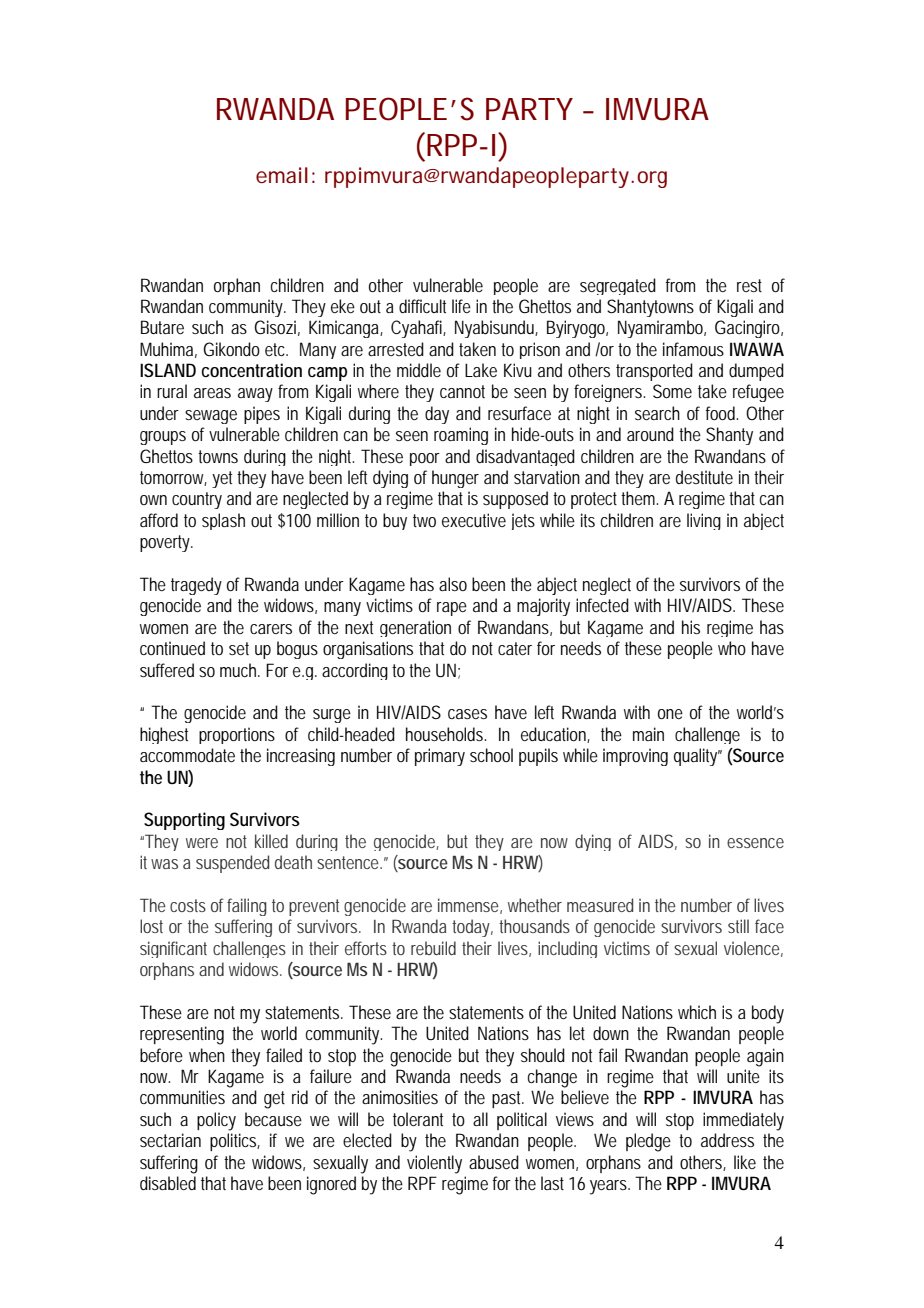 The height and width of the screenshot is (1308, 924). What do you see at coordinates (461, 306) in the screenshot?
I see `life` at bounding box center [461, 306].
